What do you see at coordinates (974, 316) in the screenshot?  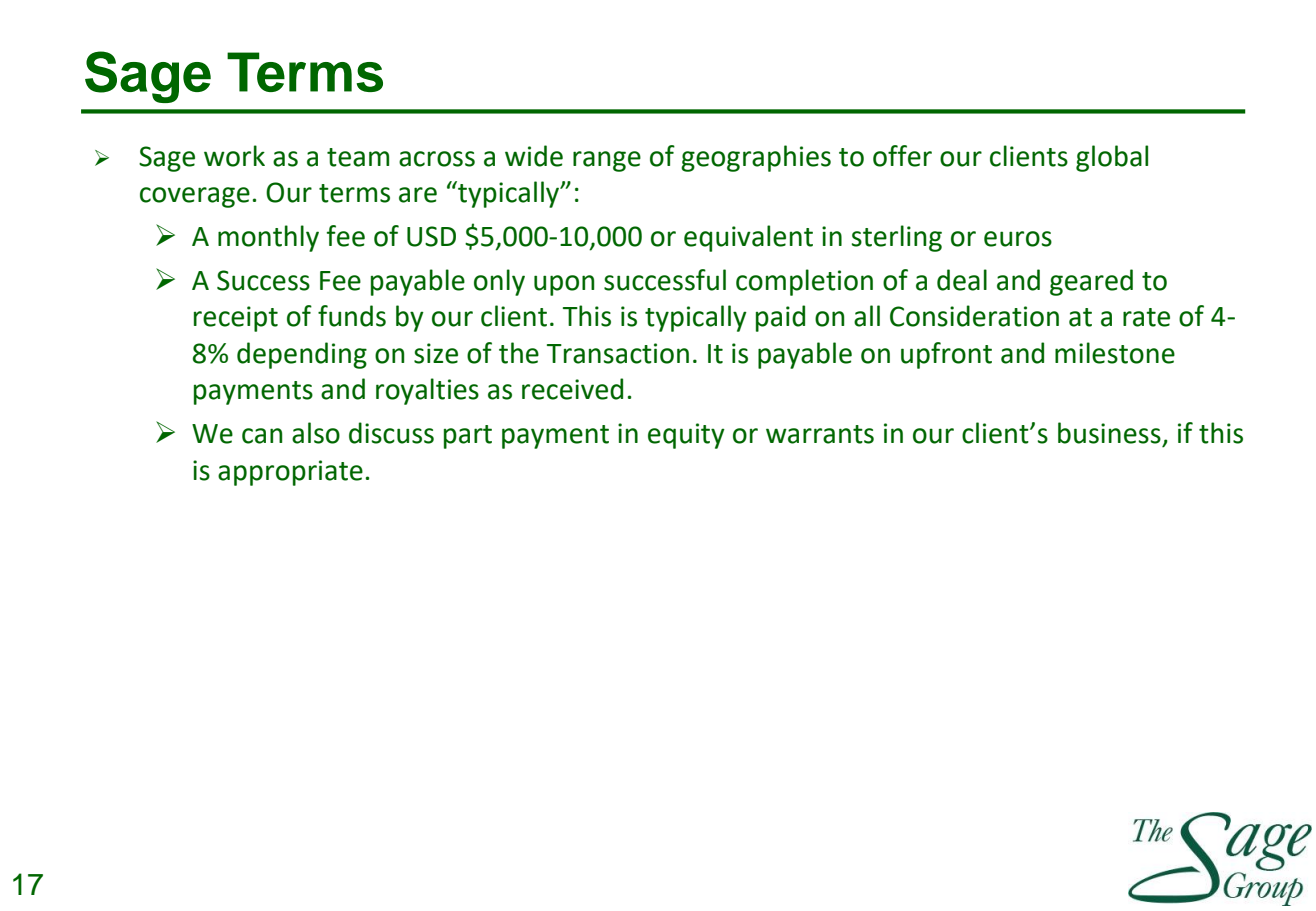 I see `Consideration` at bounding box center [974, 316].
